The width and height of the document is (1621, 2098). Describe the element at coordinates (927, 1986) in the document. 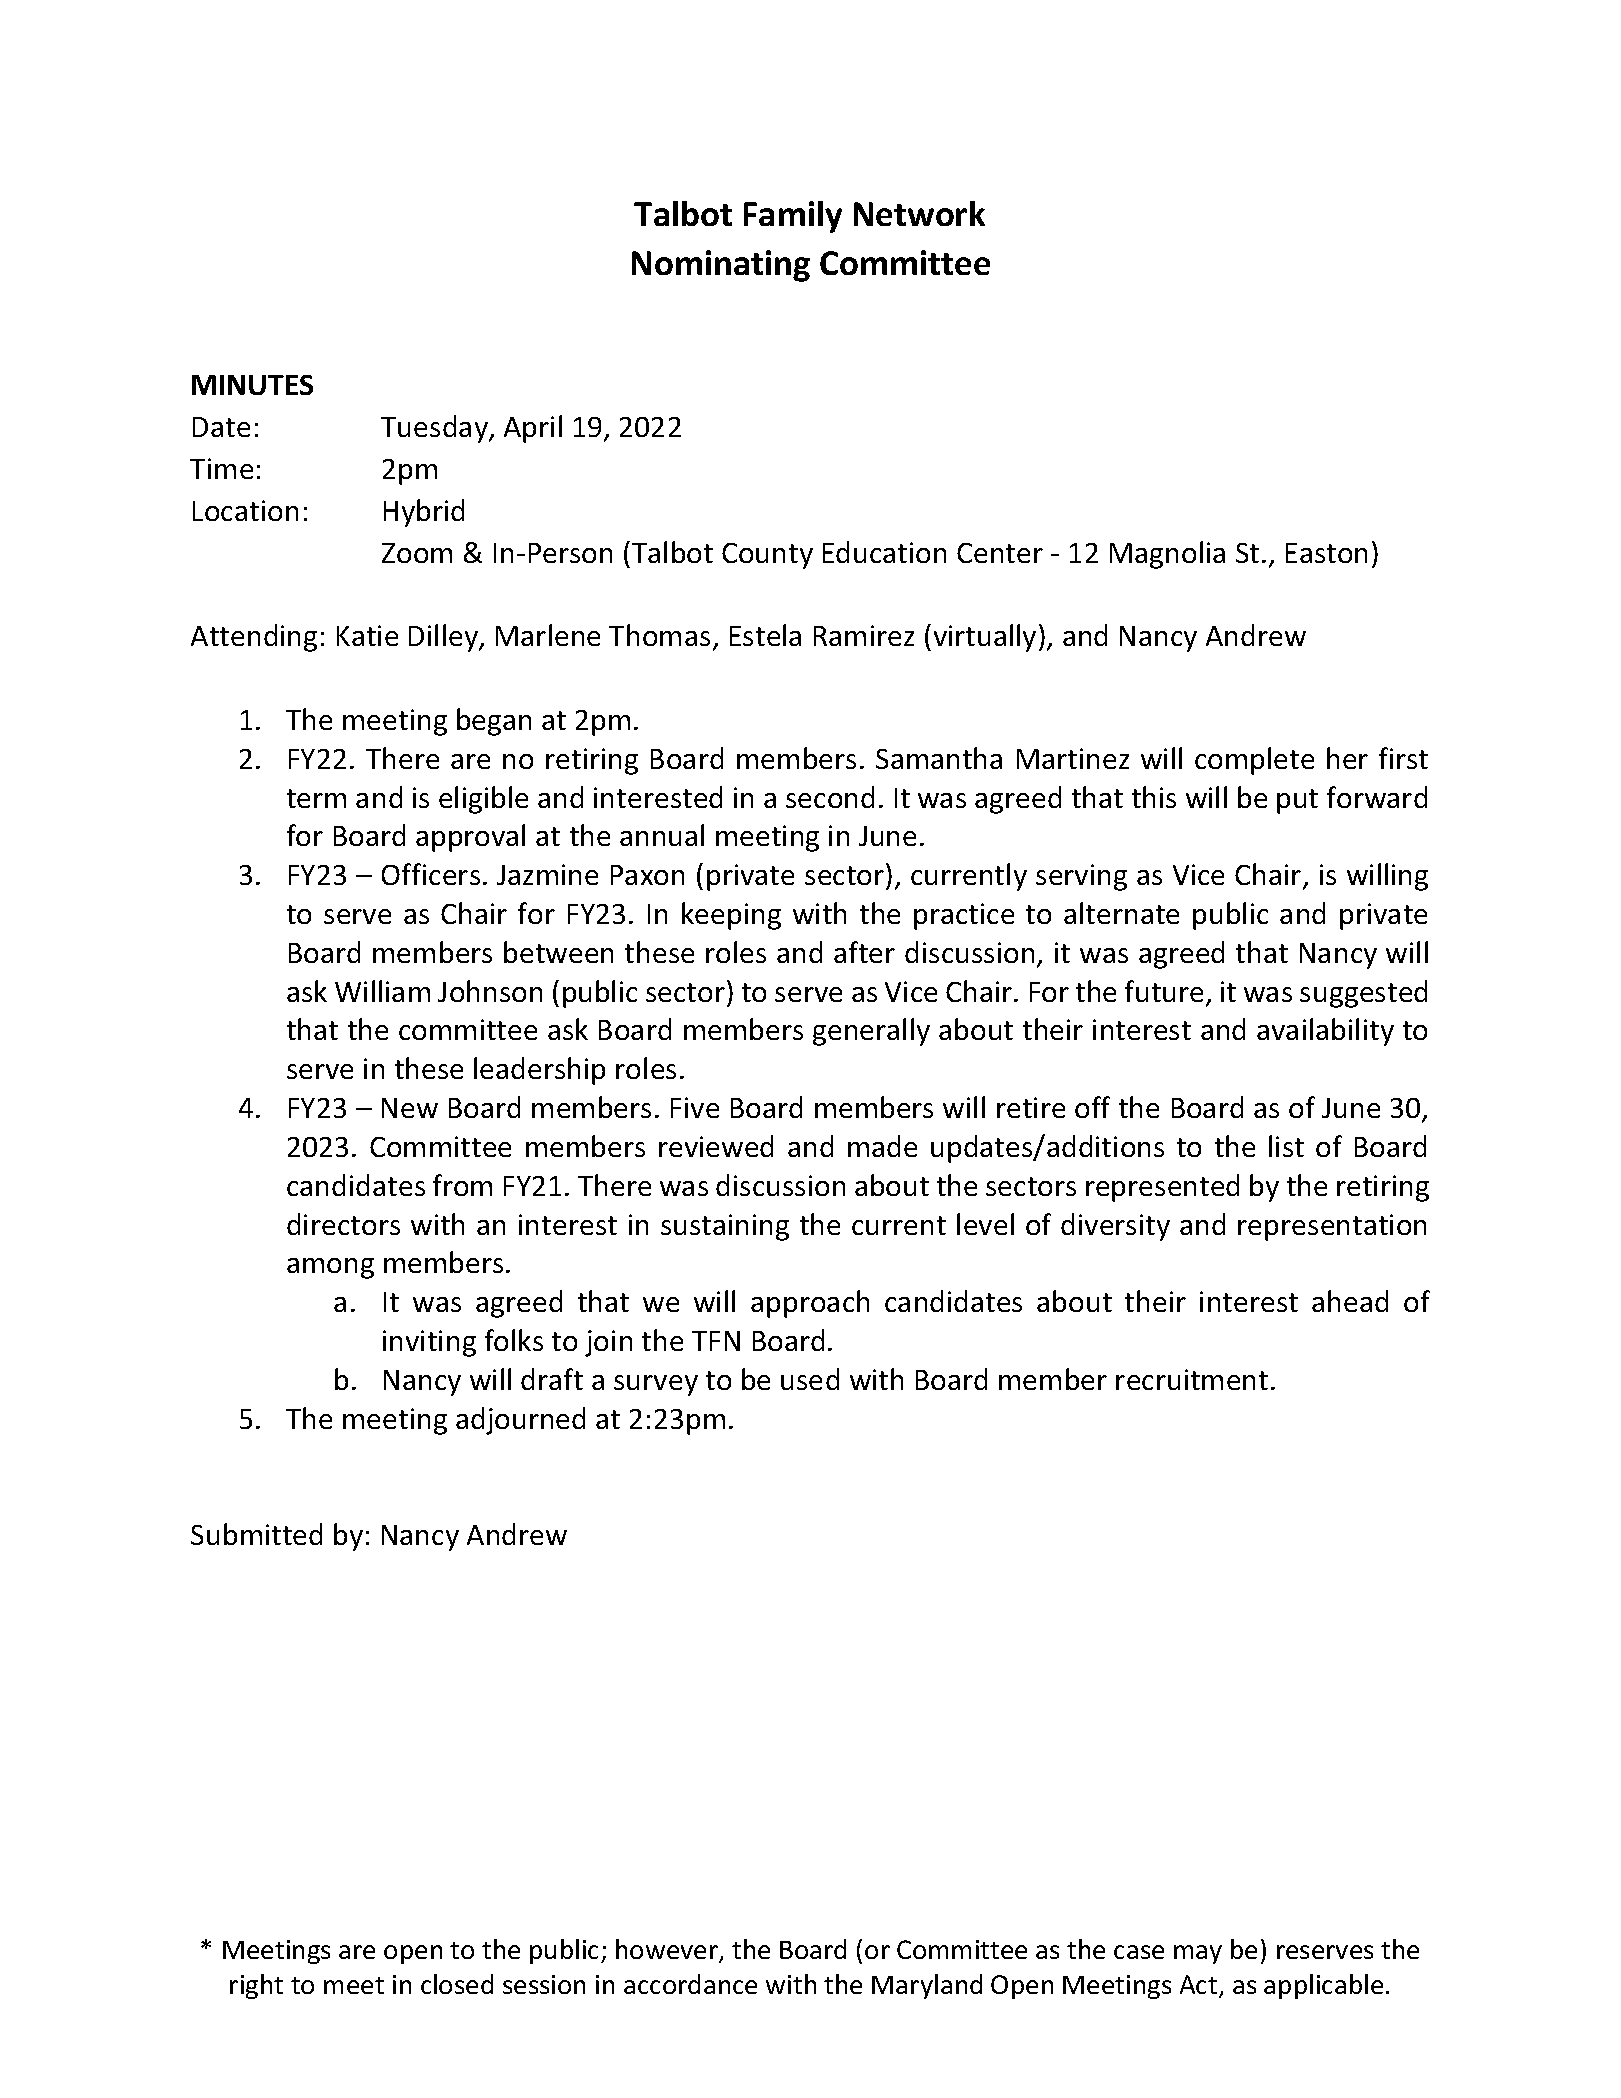

I see `Maryland` at that location.
